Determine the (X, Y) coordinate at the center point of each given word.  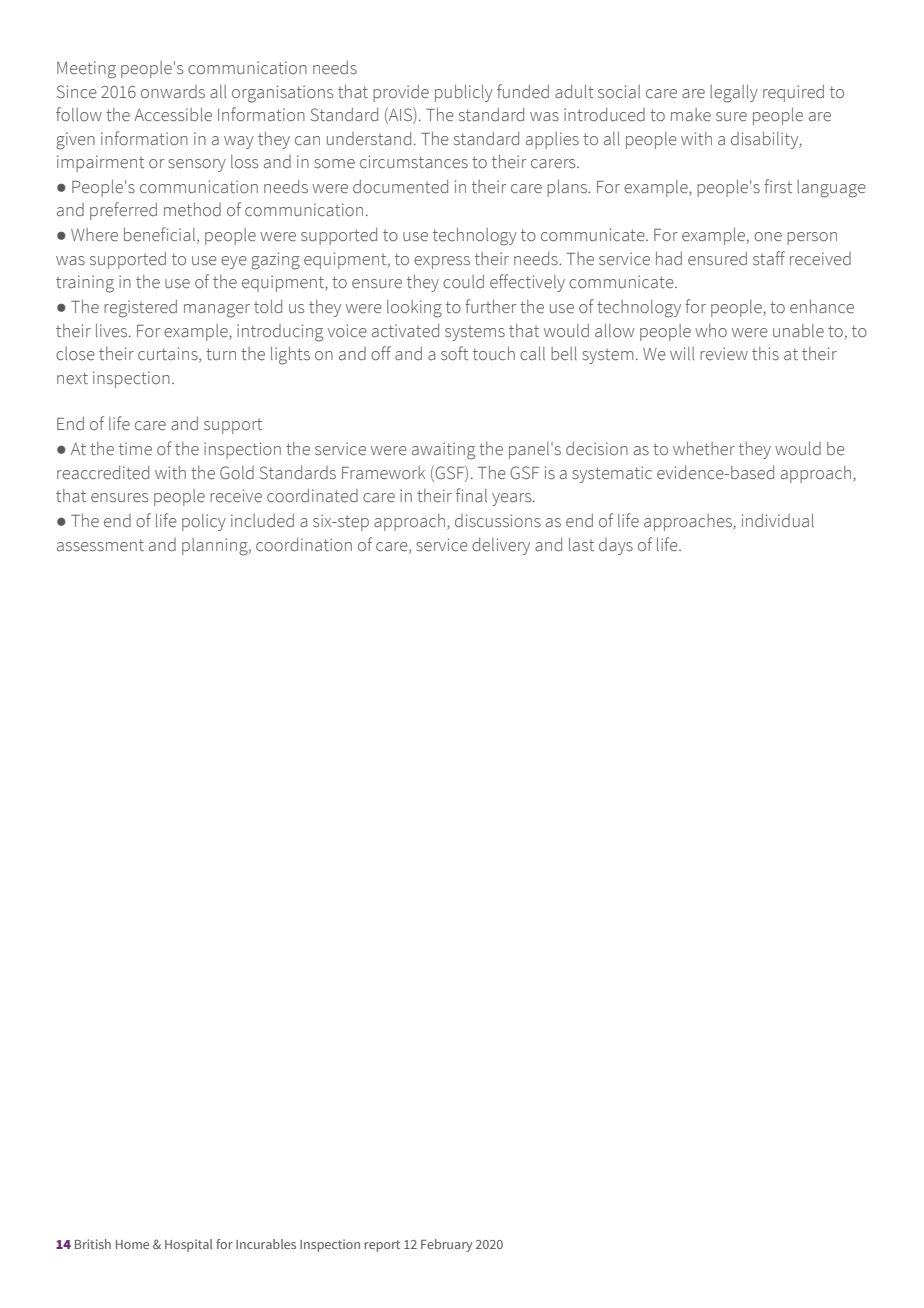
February (446, 1245)
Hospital (188, 1245)
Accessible (173, 114)
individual (778, 520)
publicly (464, 93)
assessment (100, 545)
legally (734, 93)
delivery (501, 546)
